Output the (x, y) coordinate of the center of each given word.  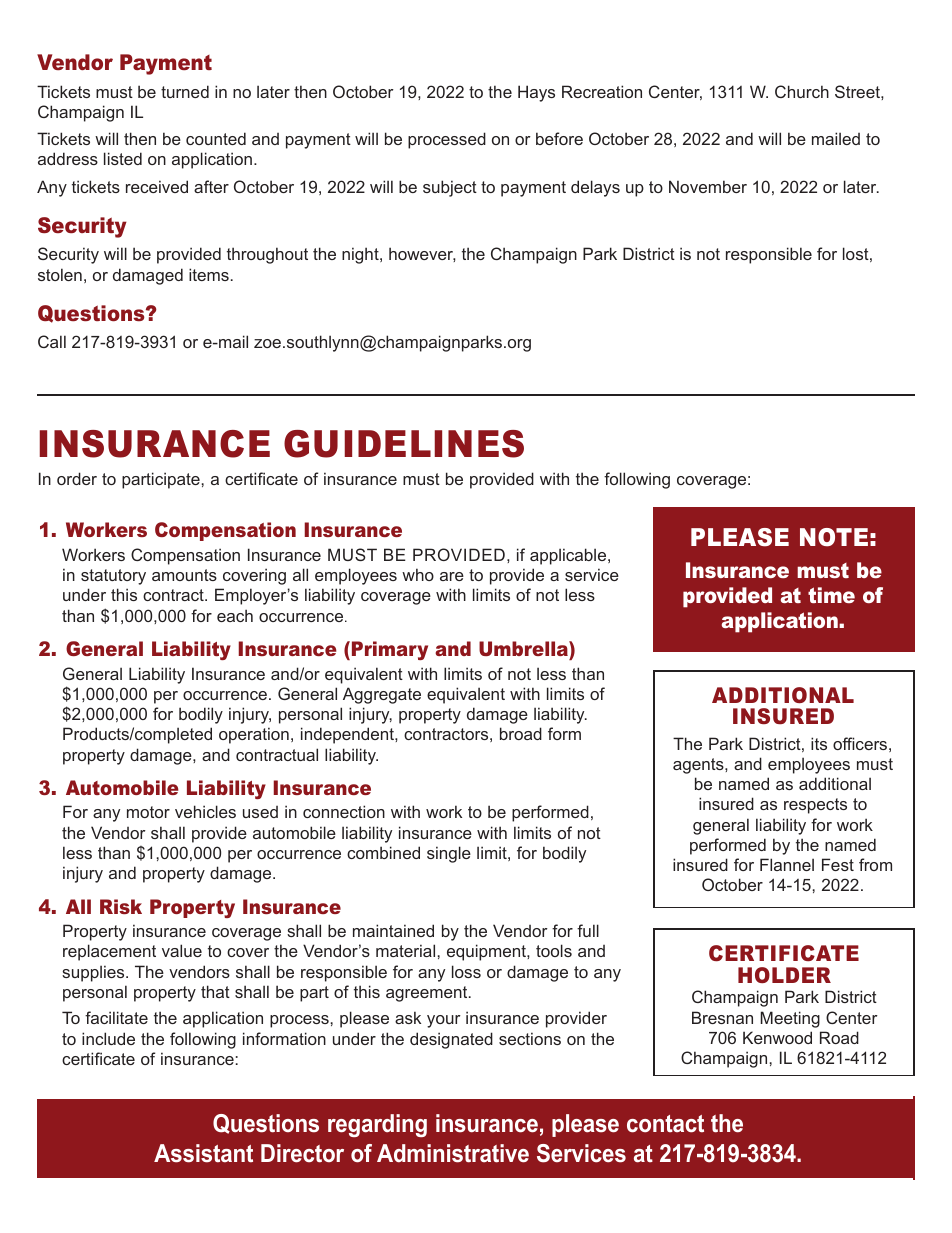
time (831, 595)
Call (52, 341)
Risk (121, 906)
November (708, 186)
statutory (113, 577)
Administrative (453, 1153)
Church (802, 91)
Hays (536, 93)
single (449, 854)
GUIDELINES (404, 444)
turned (185, 91)
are (452, 576)
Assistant (203, 1153)
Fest (838, 864)
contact (665, 1124)
